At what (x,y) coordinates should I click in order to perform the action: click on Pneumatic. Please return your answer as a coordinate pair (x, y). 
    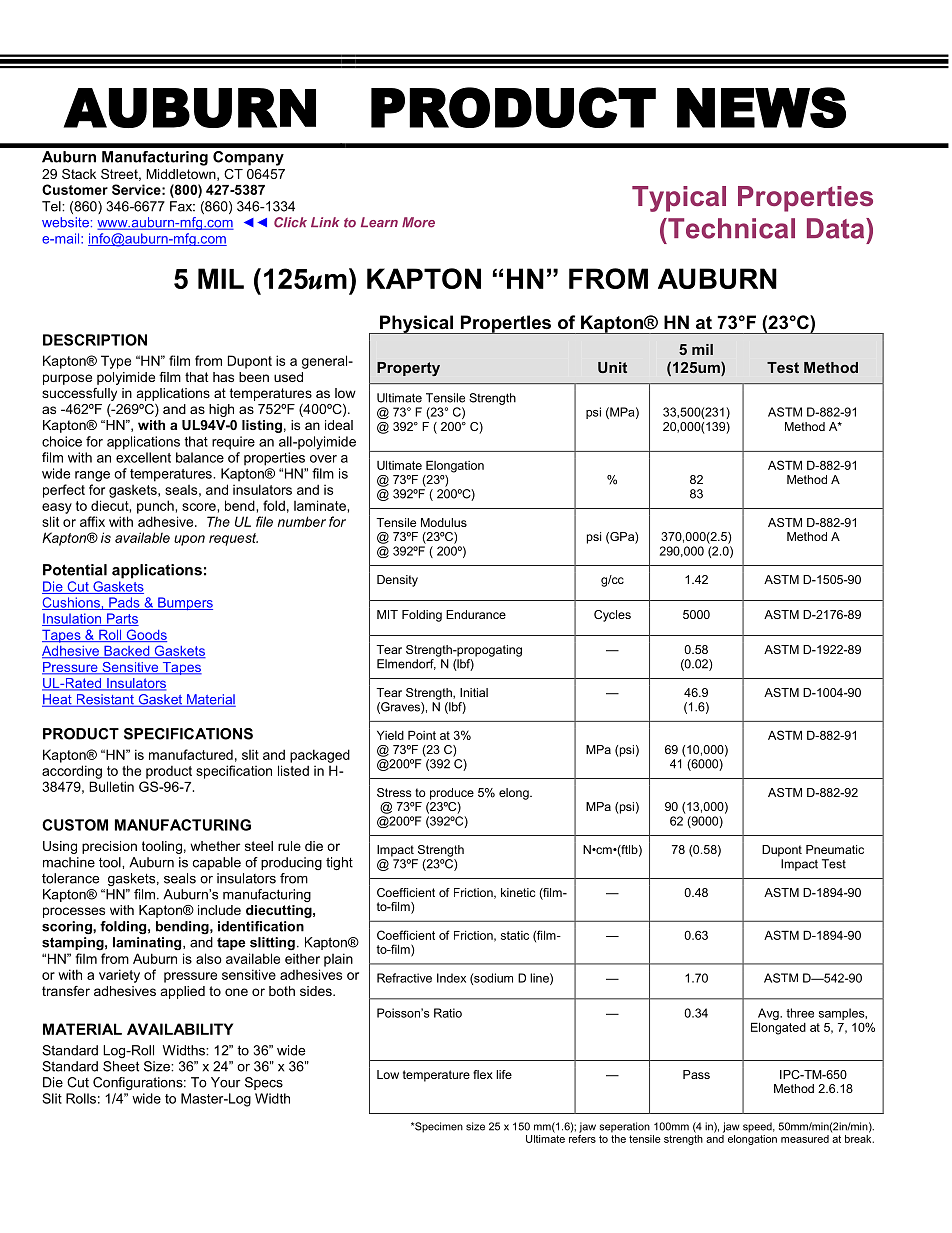
    Looking at the image, I should click on (835, 849).
